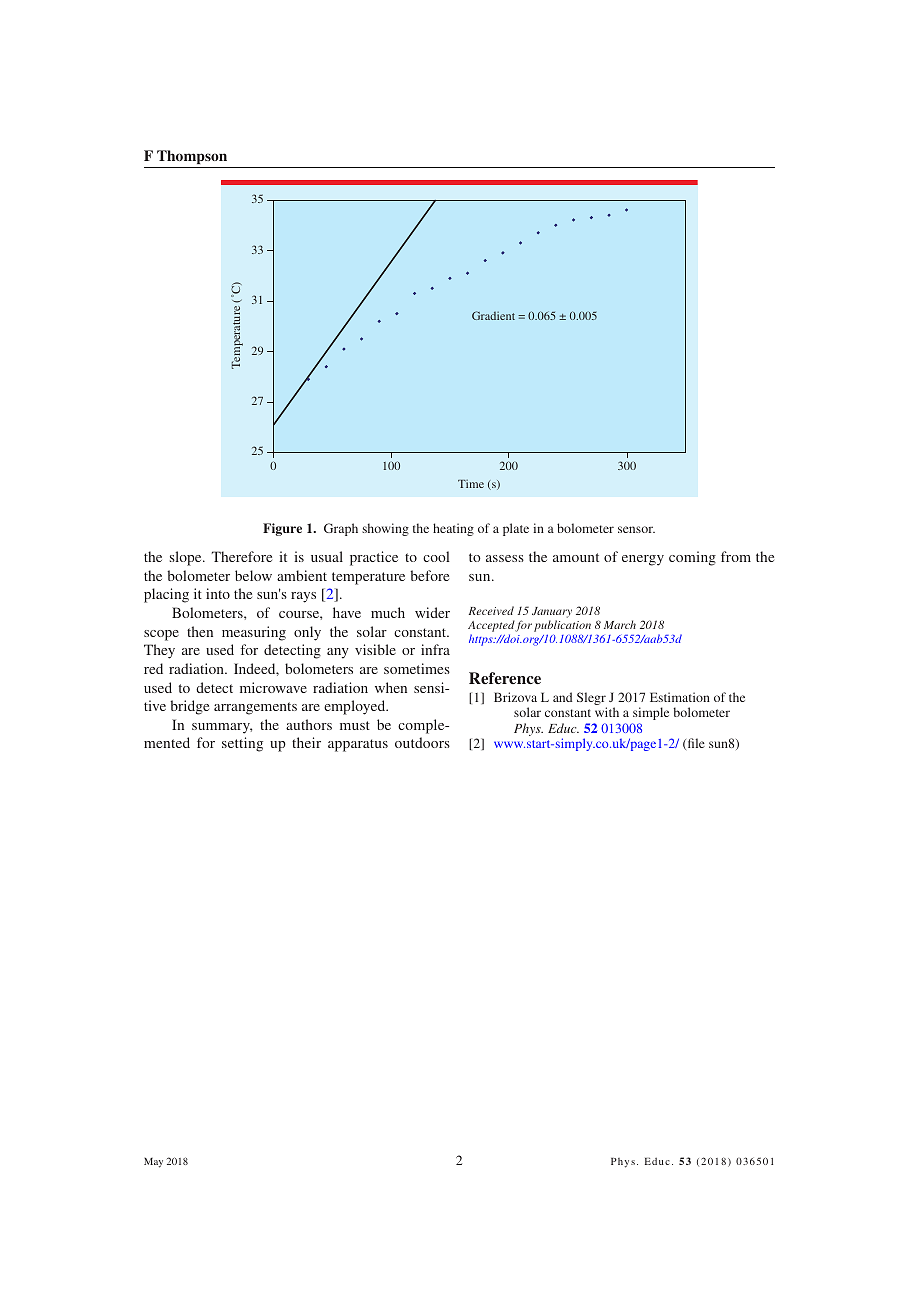 This image has height=1308, width=924. Describe the element at coordinates (282, 529) in the image. I see `Figure` at that location.
